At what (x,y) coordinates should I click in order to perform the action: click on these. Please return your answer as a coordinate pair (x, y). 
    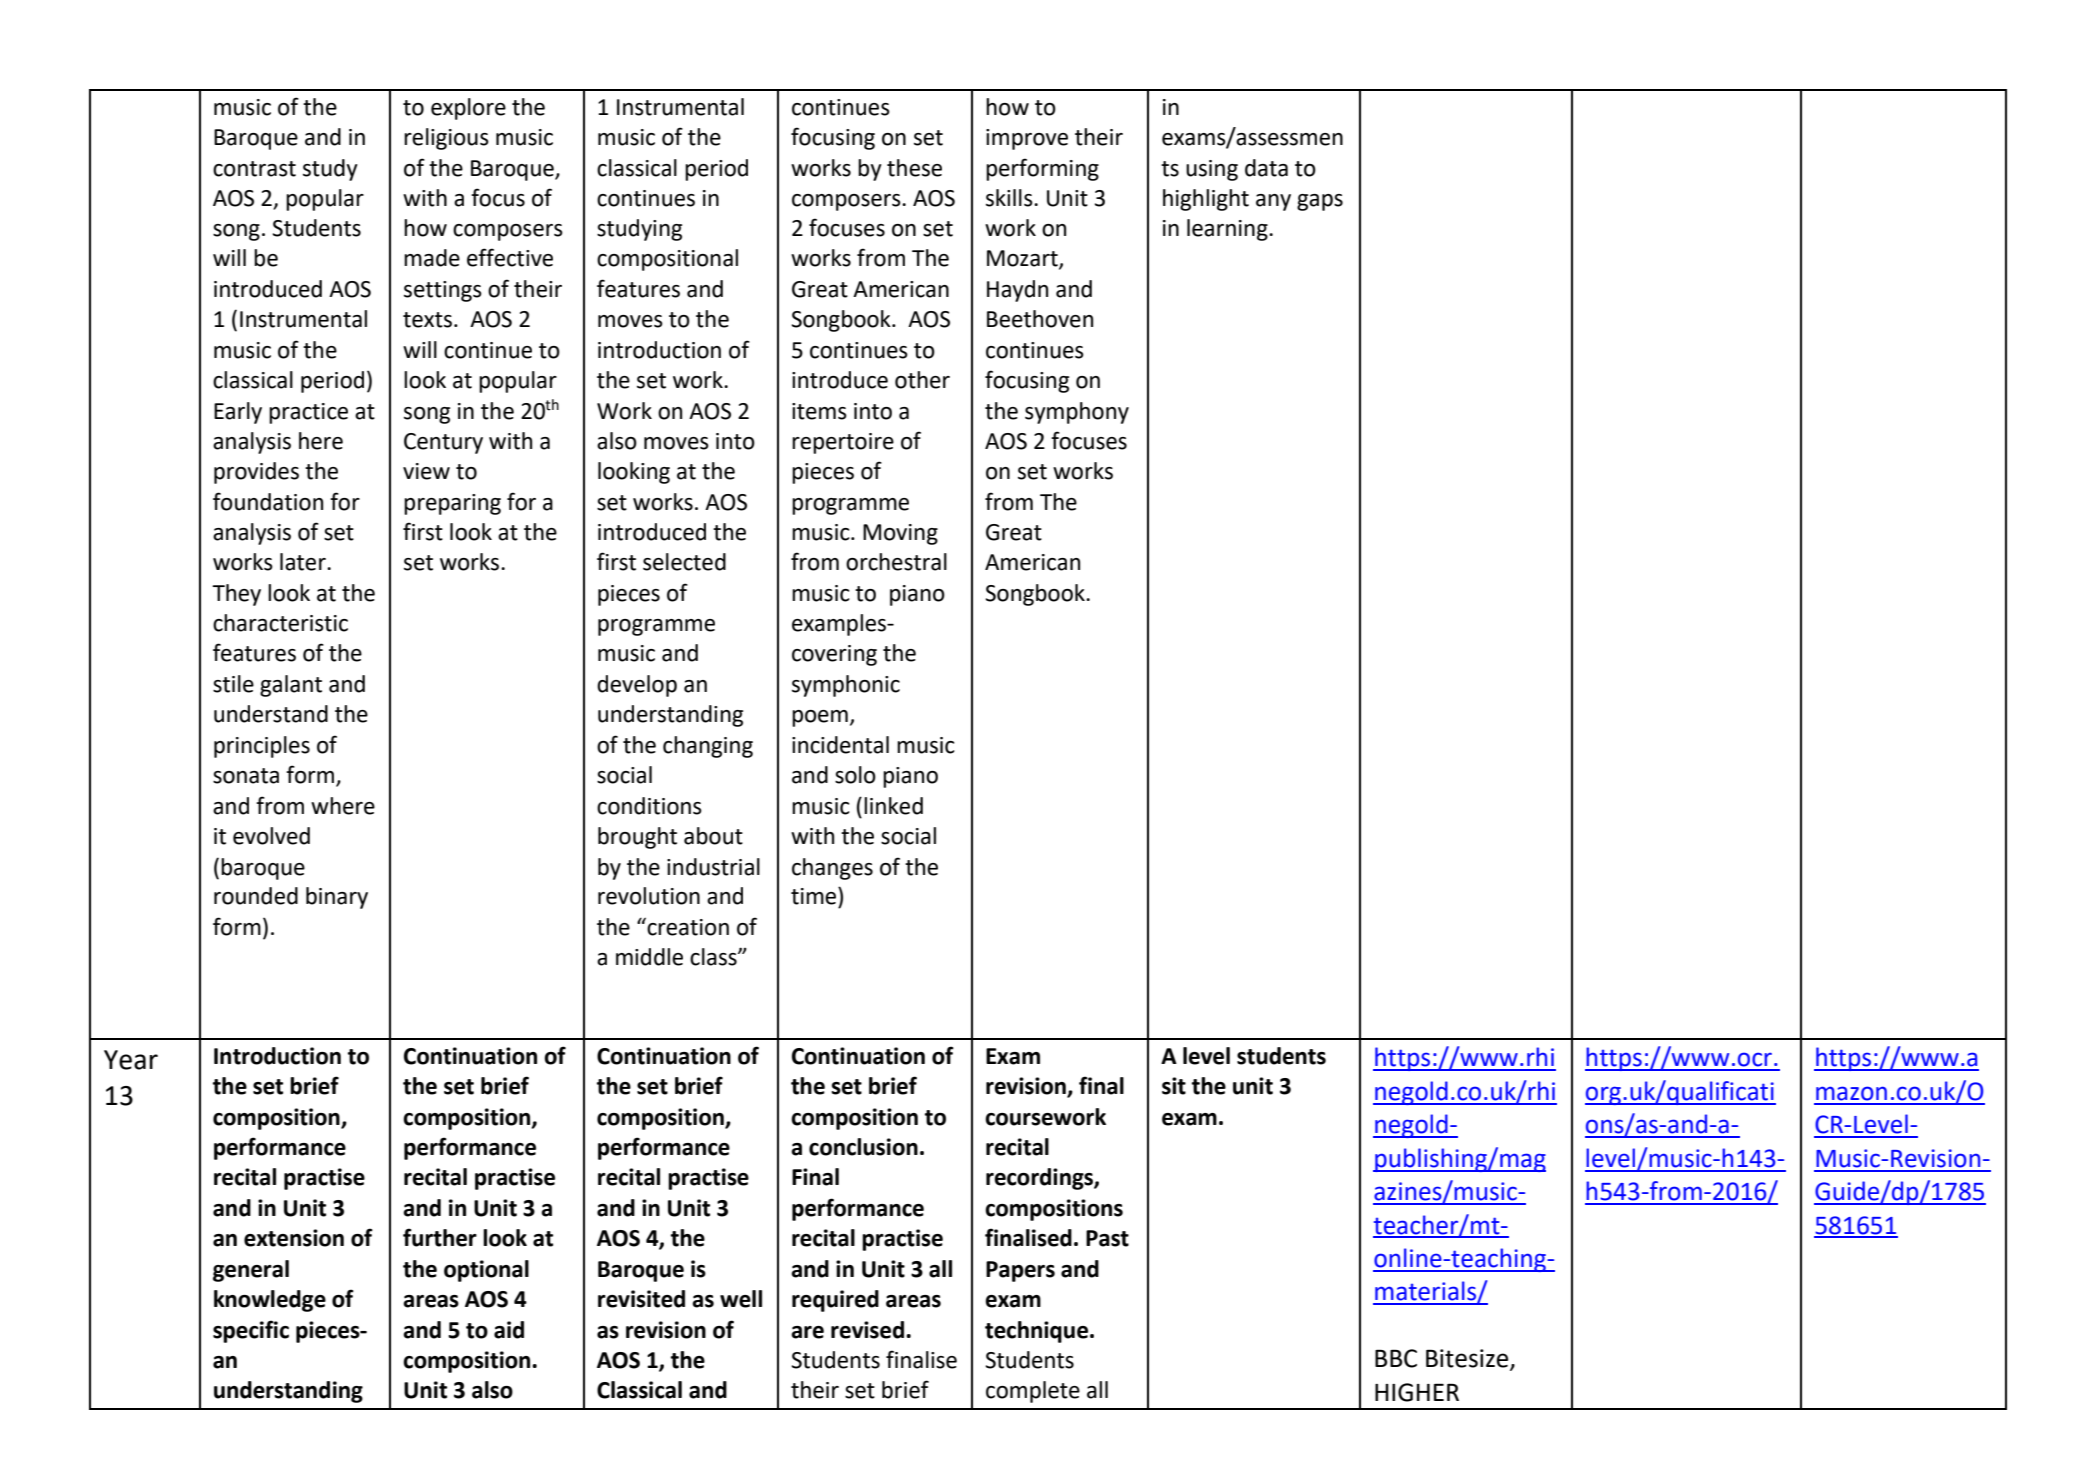
    Looking at the image, I should click on (914, 168).
